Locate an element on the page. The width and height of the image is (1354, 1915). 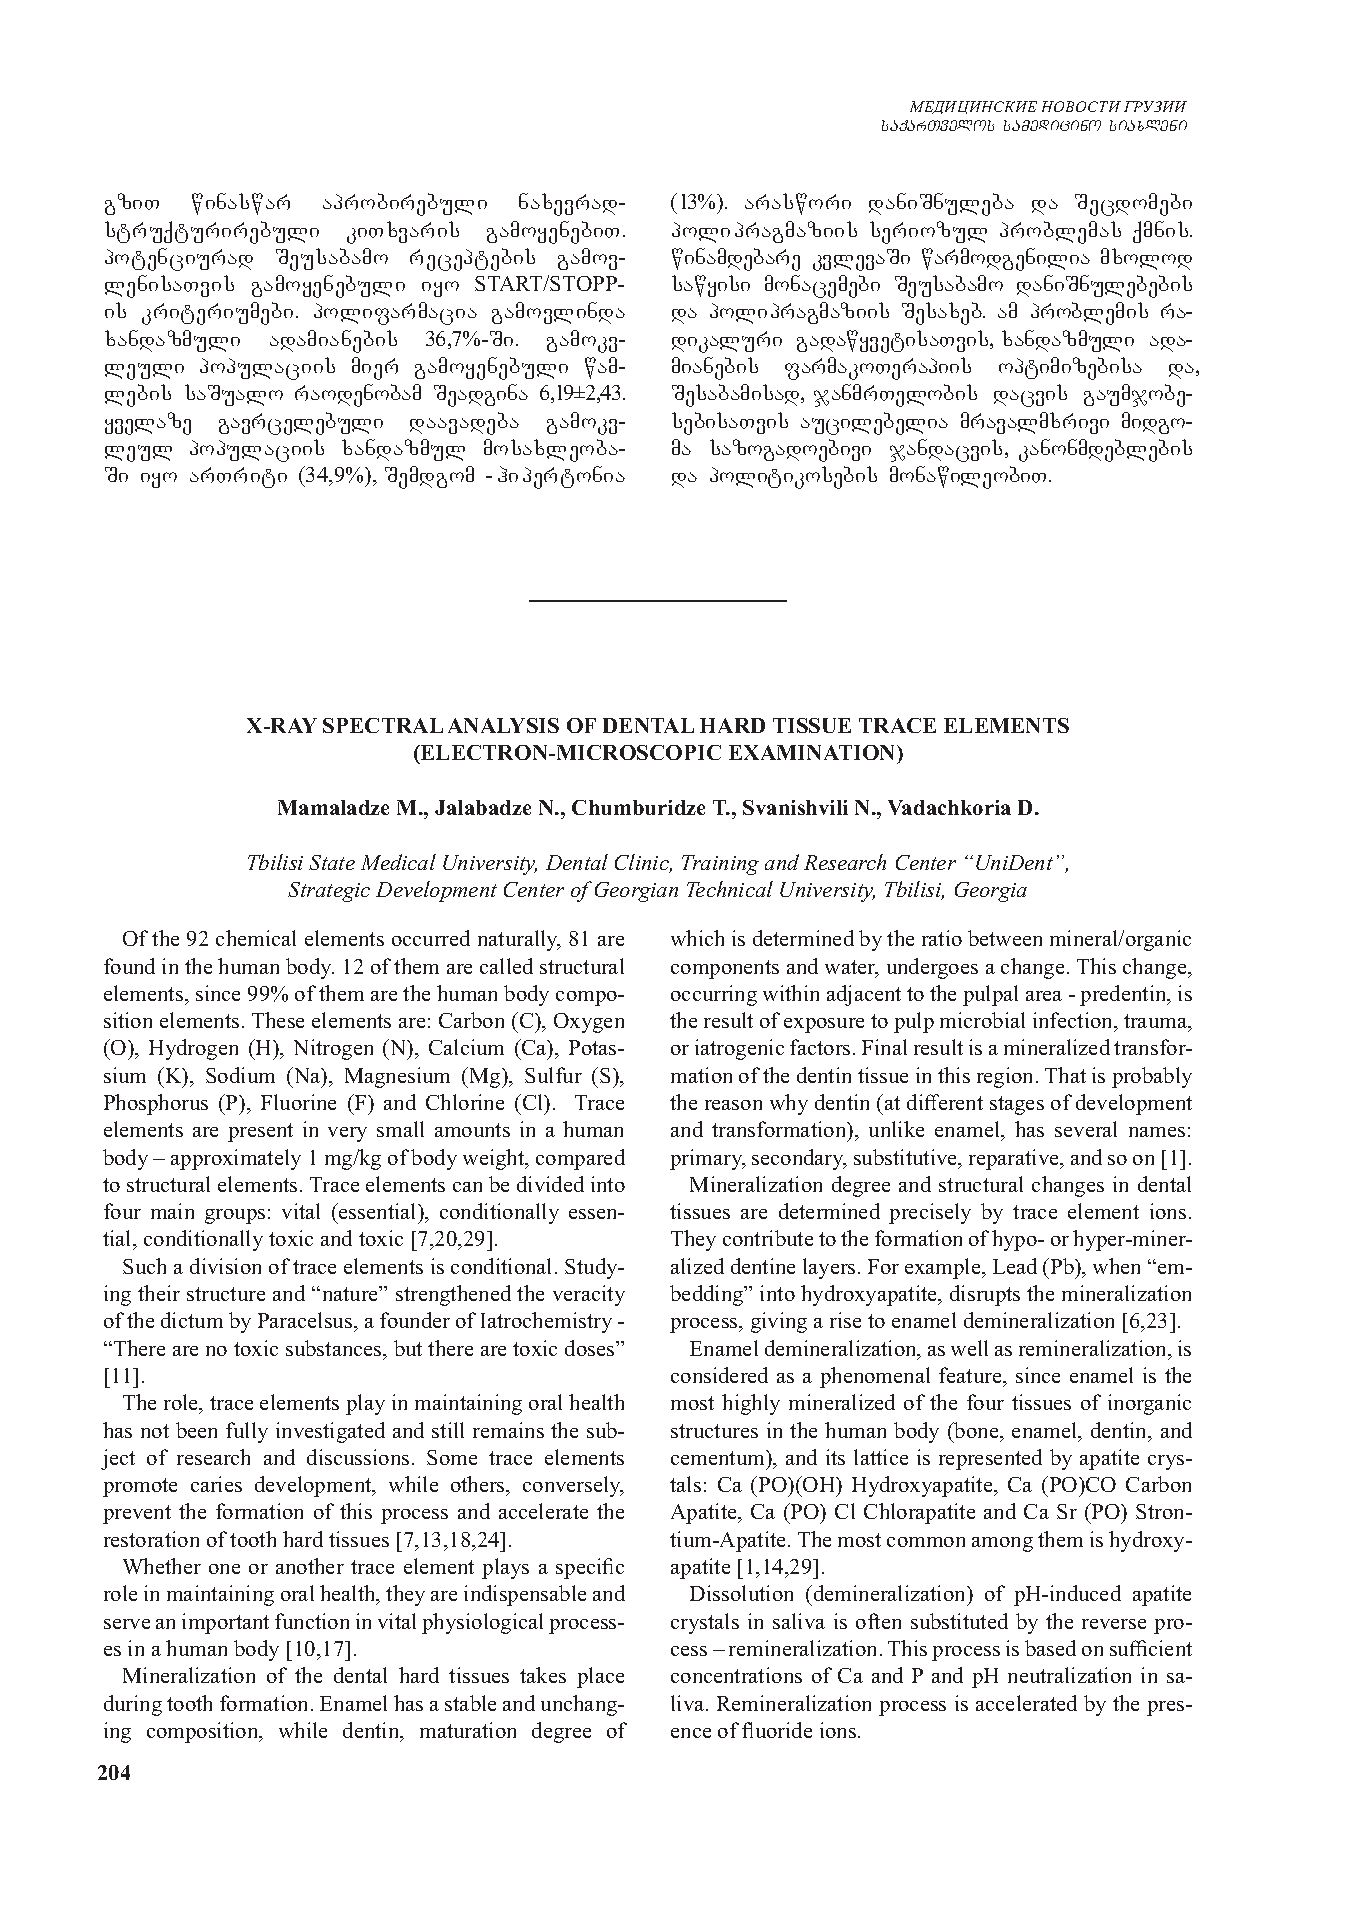
SPECTRAL is located at coordinates (383, 725).
